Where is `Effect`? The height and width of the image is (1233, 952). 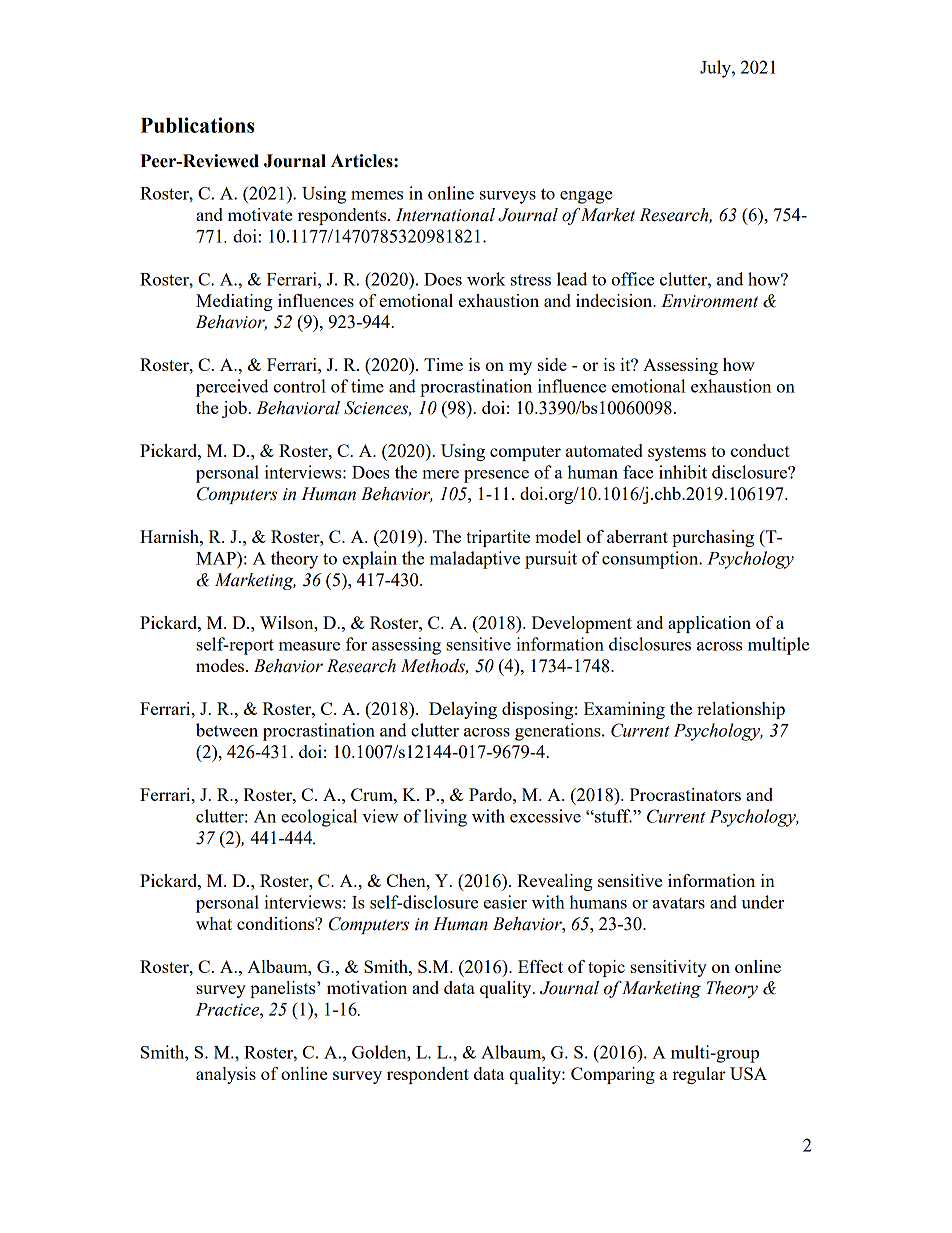 Effect is located at coordinates (540, 966).
